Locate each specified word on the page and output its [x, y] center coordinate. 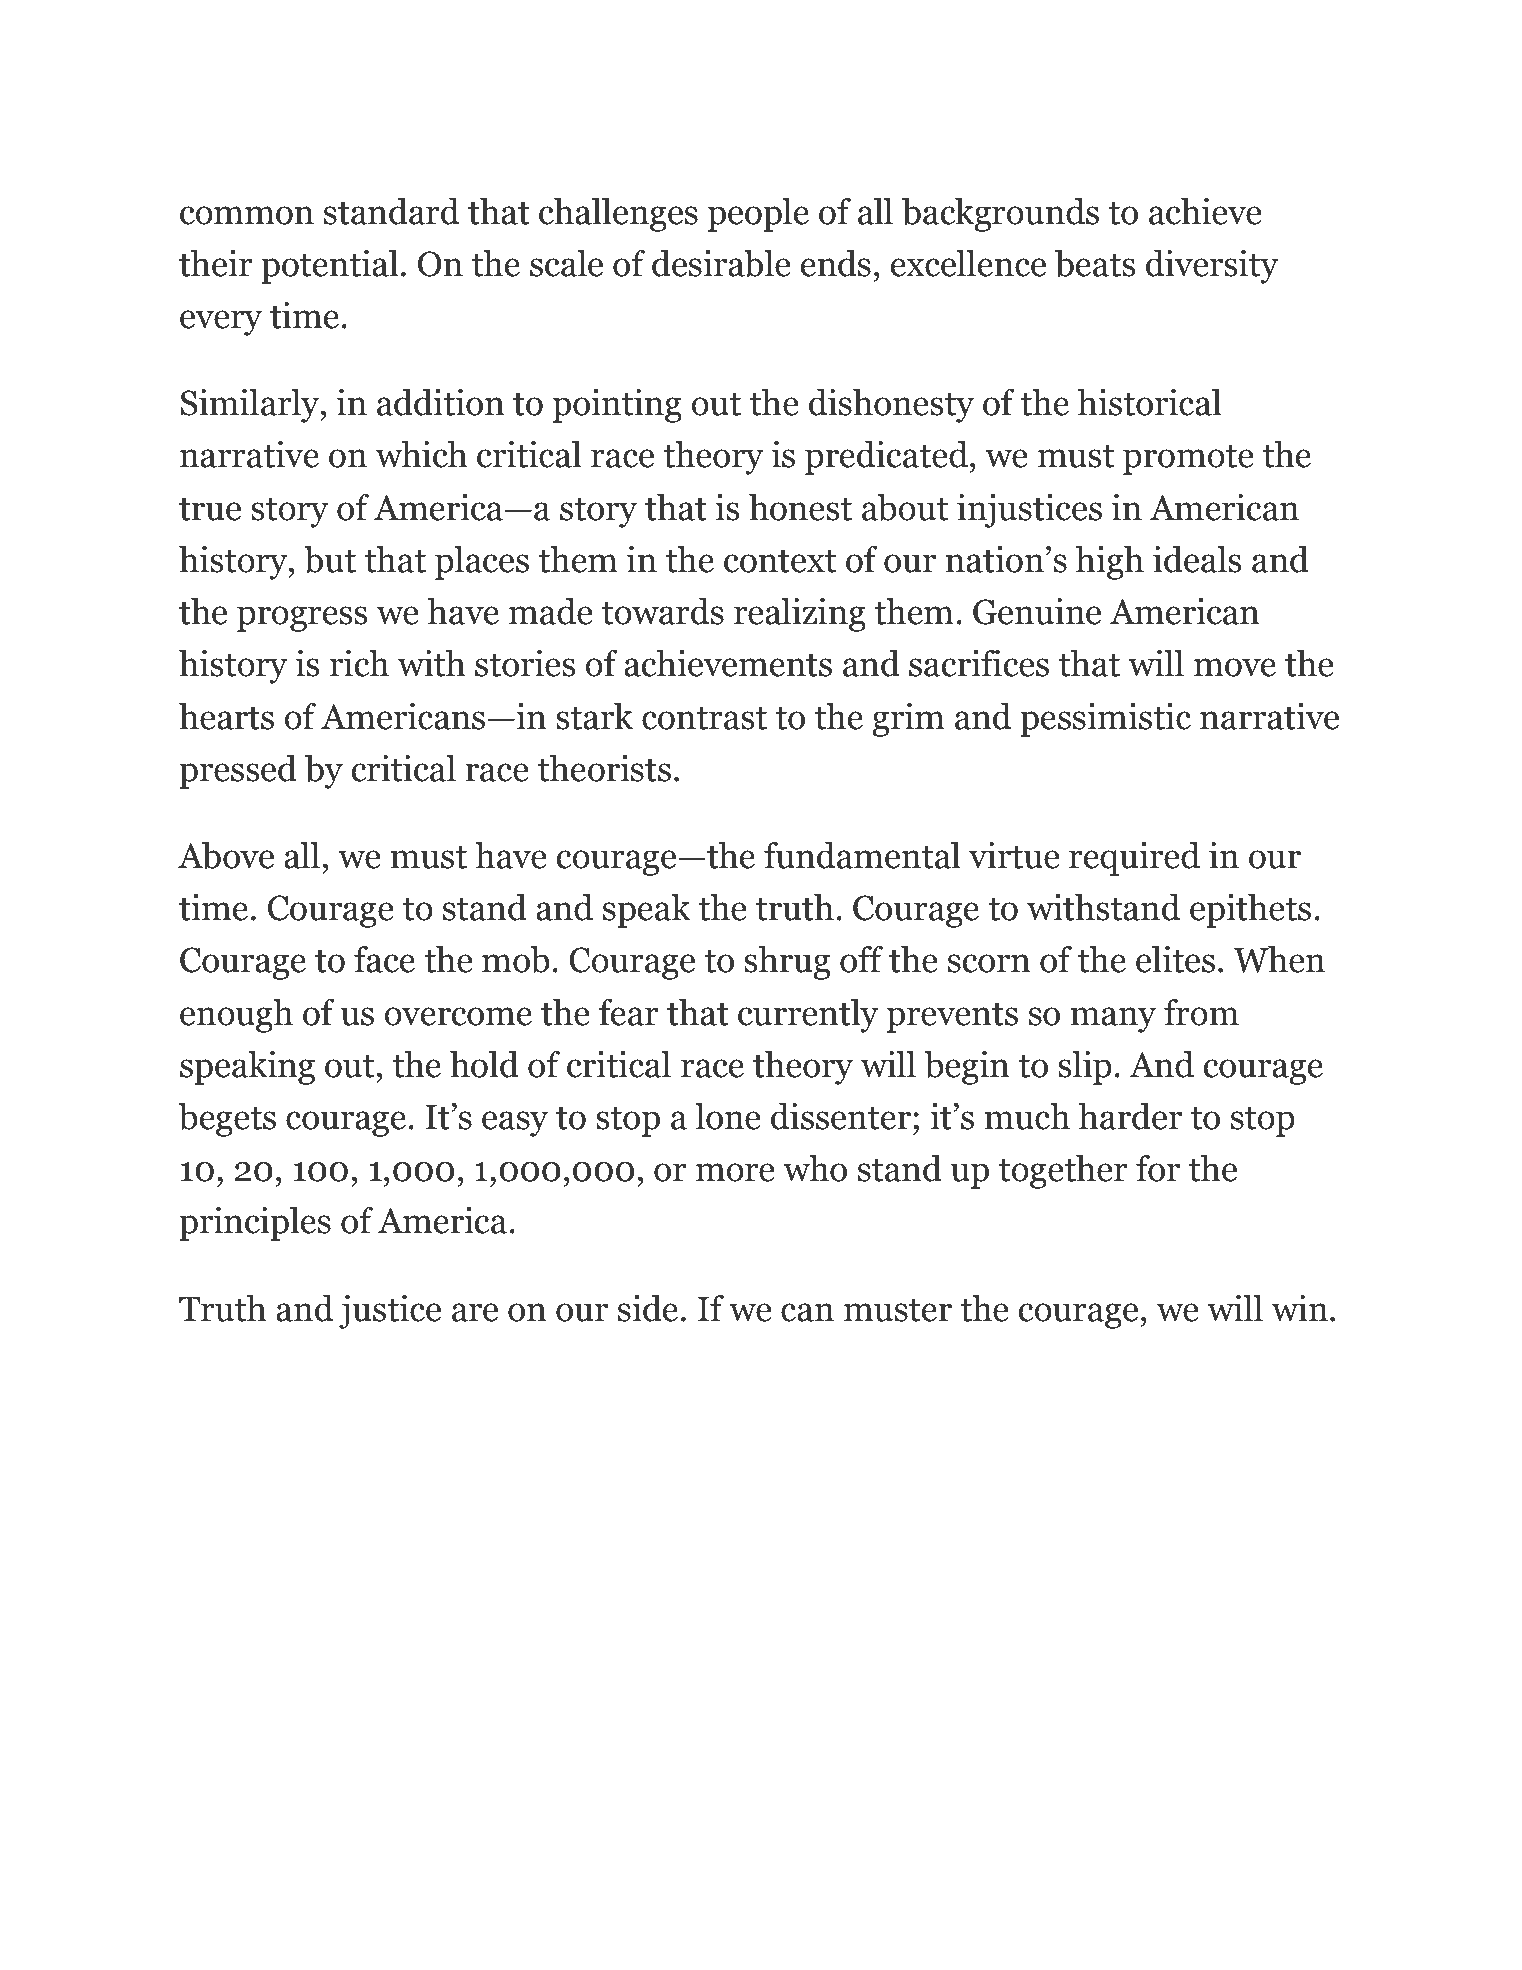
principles [255, 1224]
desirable [721, 263]
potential [330, 267]
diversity [1212, 267]
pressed [238, 772]
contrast [704, 718]
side [648, 1308]
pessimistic [1105, 720]
